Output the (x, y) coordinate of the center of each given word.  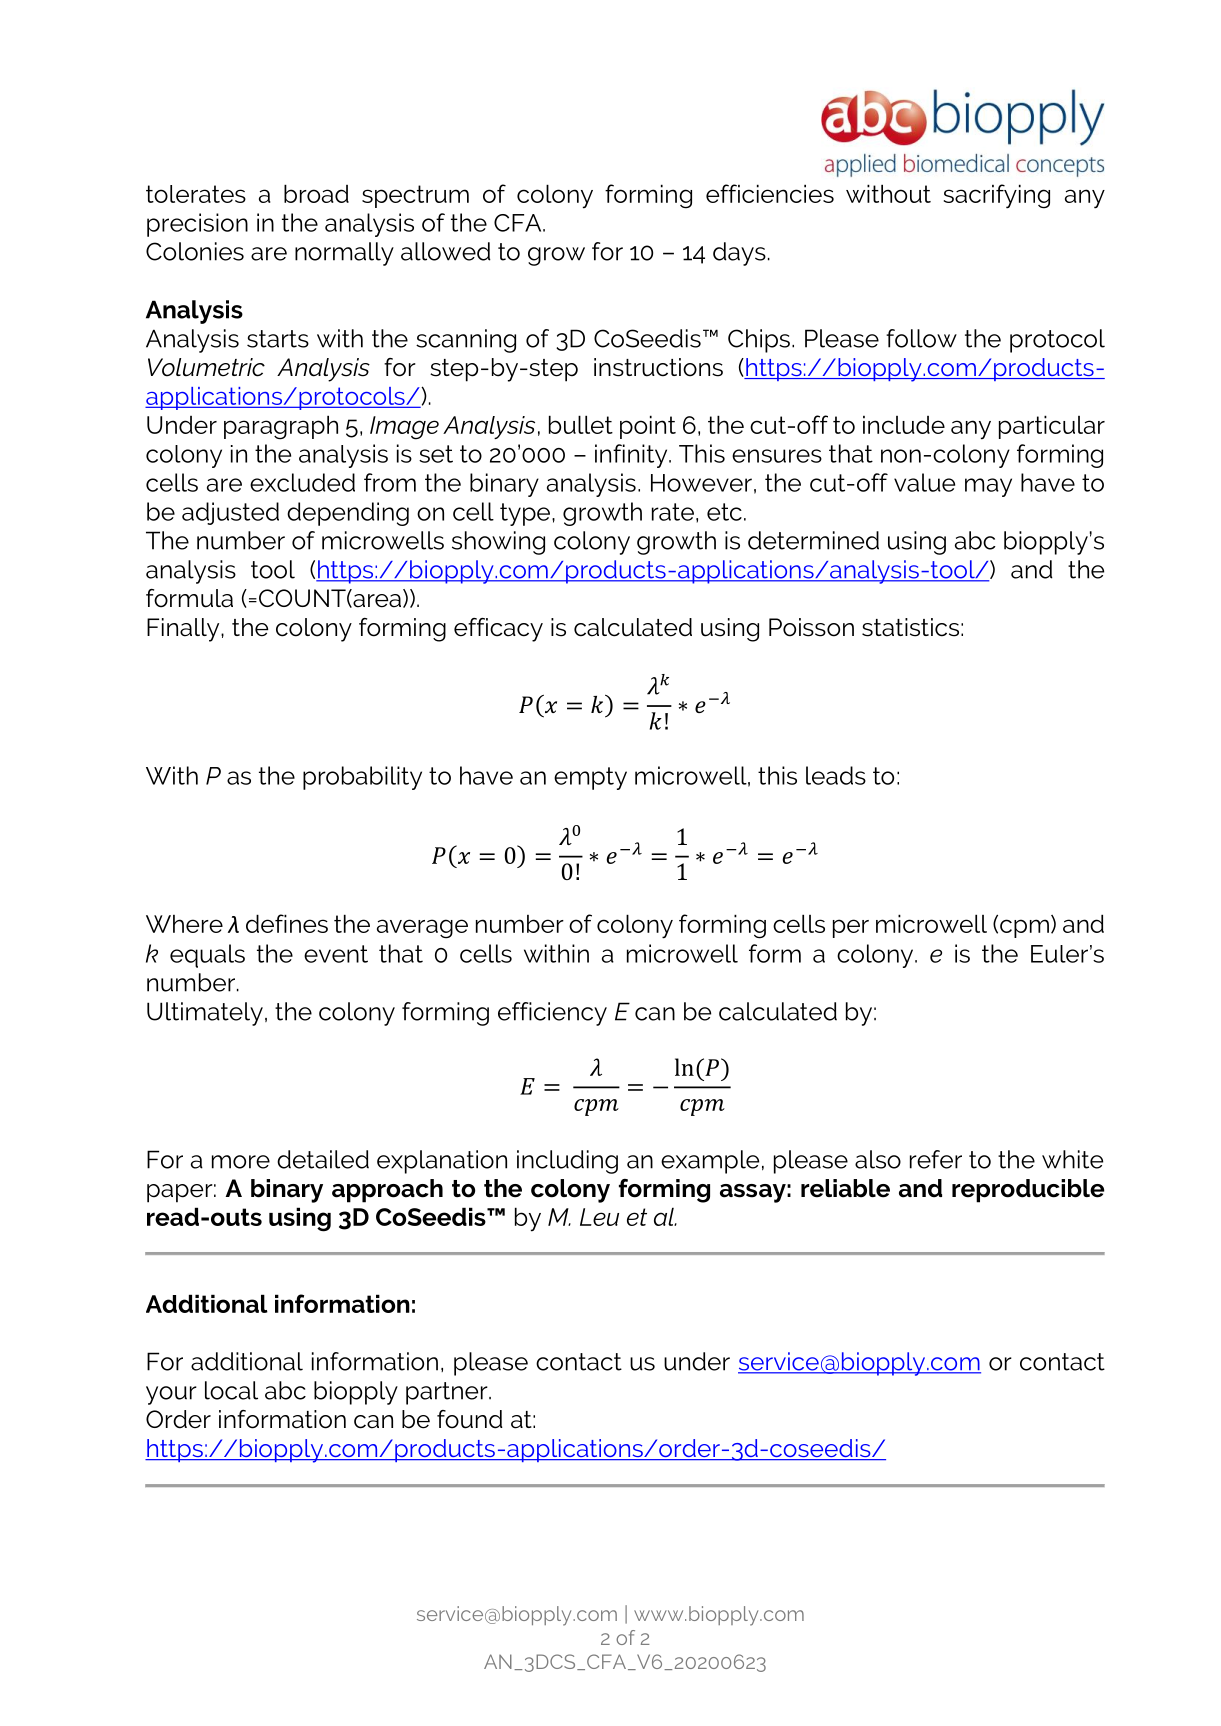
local (231, 1390)
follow (921, 338)
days (739, 254)
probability (362, 778)
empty (590, 778)
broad (316, 193)
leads (836, 775)
